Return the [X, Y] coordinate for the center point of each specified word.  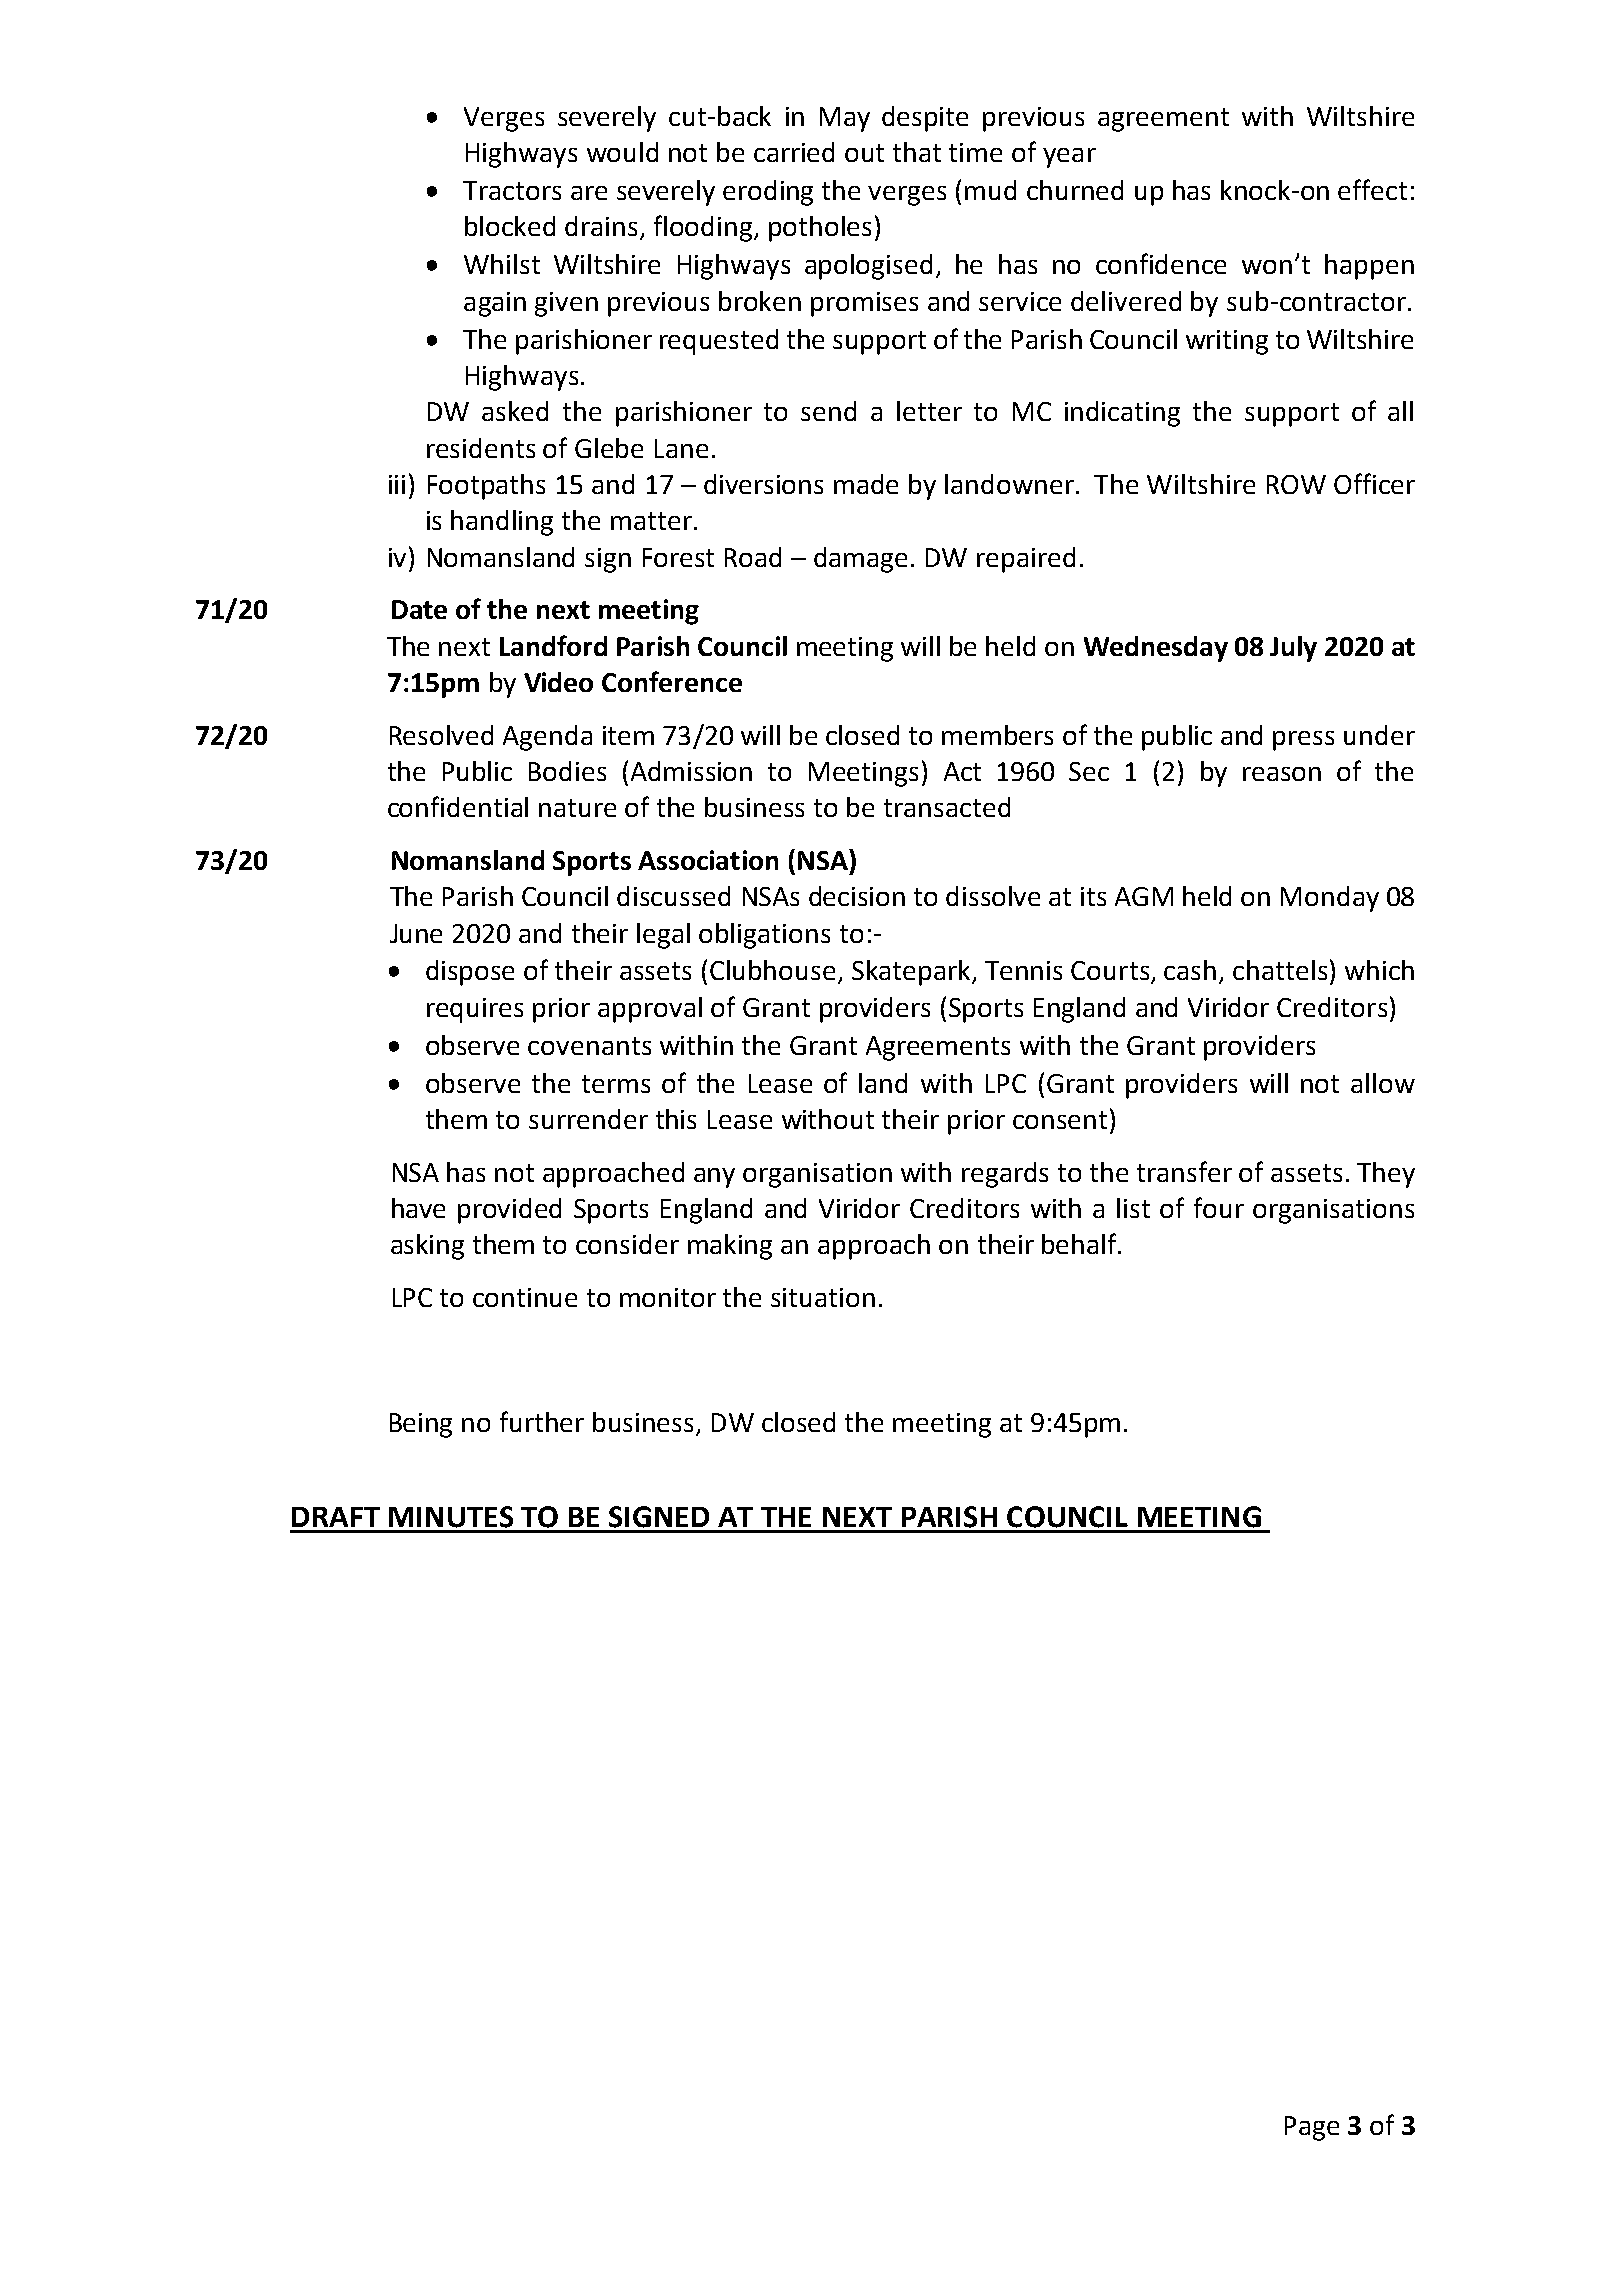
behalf [1081, 1243]
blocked [510, 226]
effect [1372, 189]
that [917, 152]
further [542, 1421]
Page [1312, 2128]
